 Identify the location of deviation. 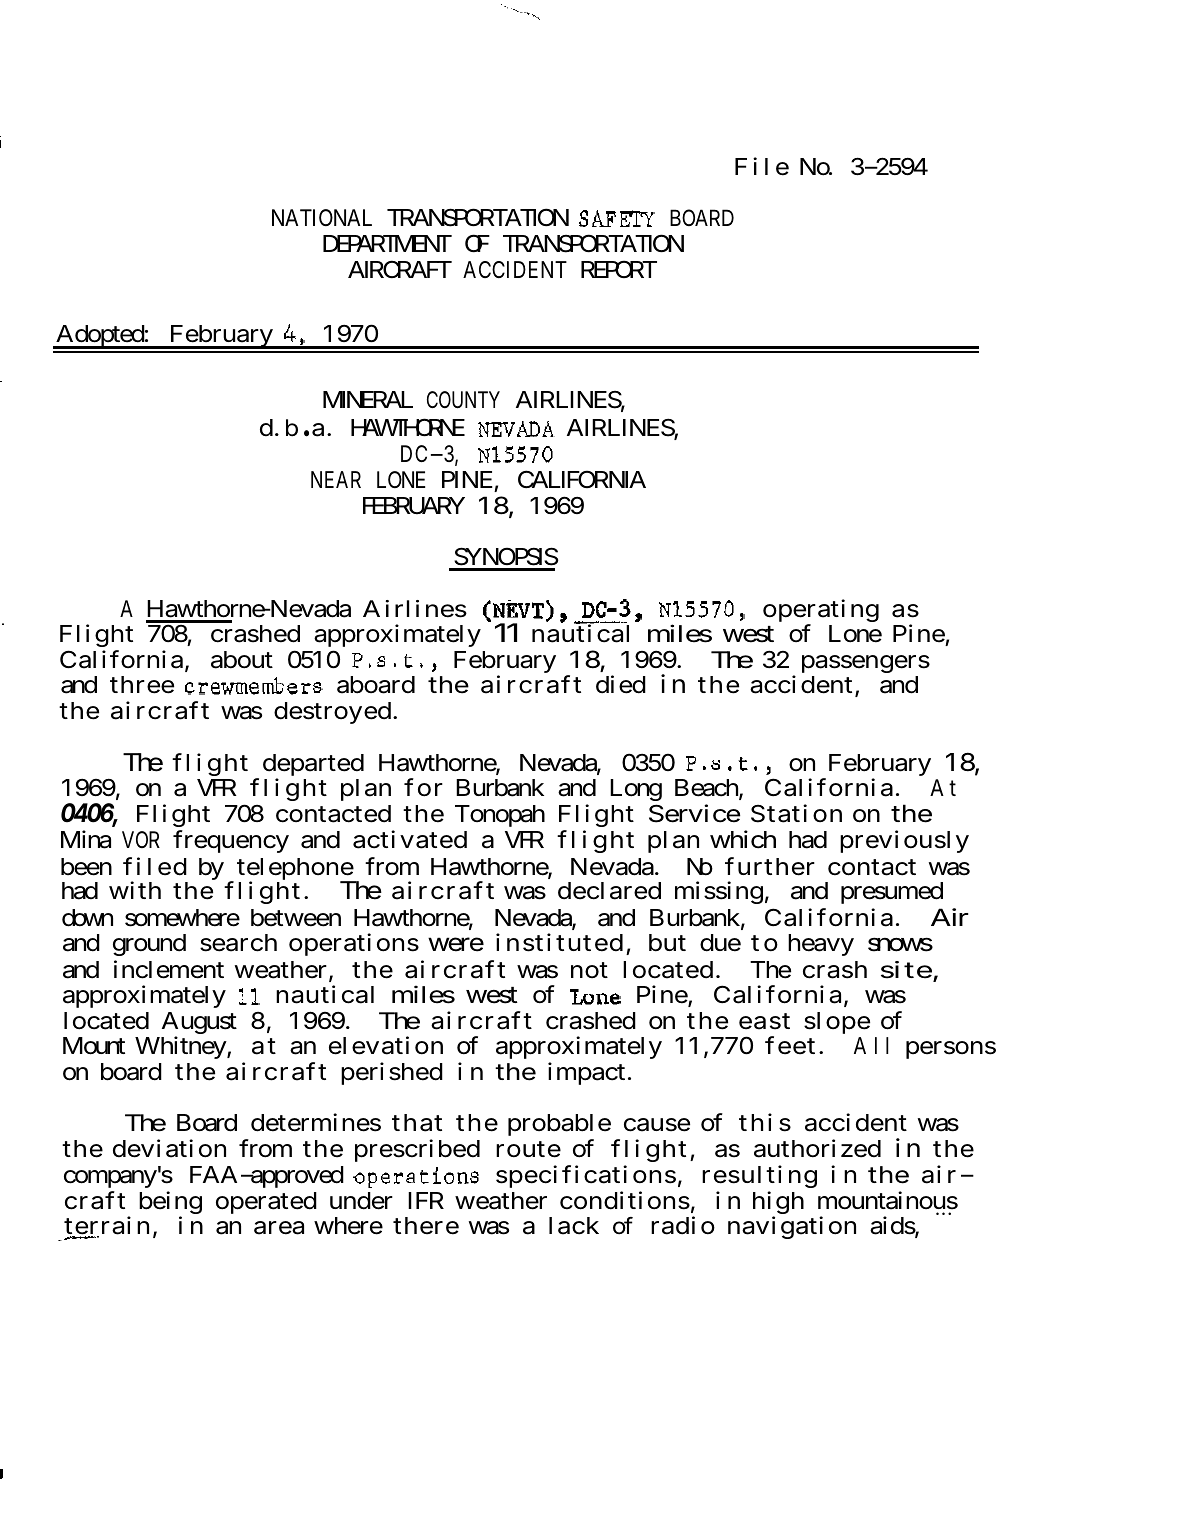
(169, 1149).
